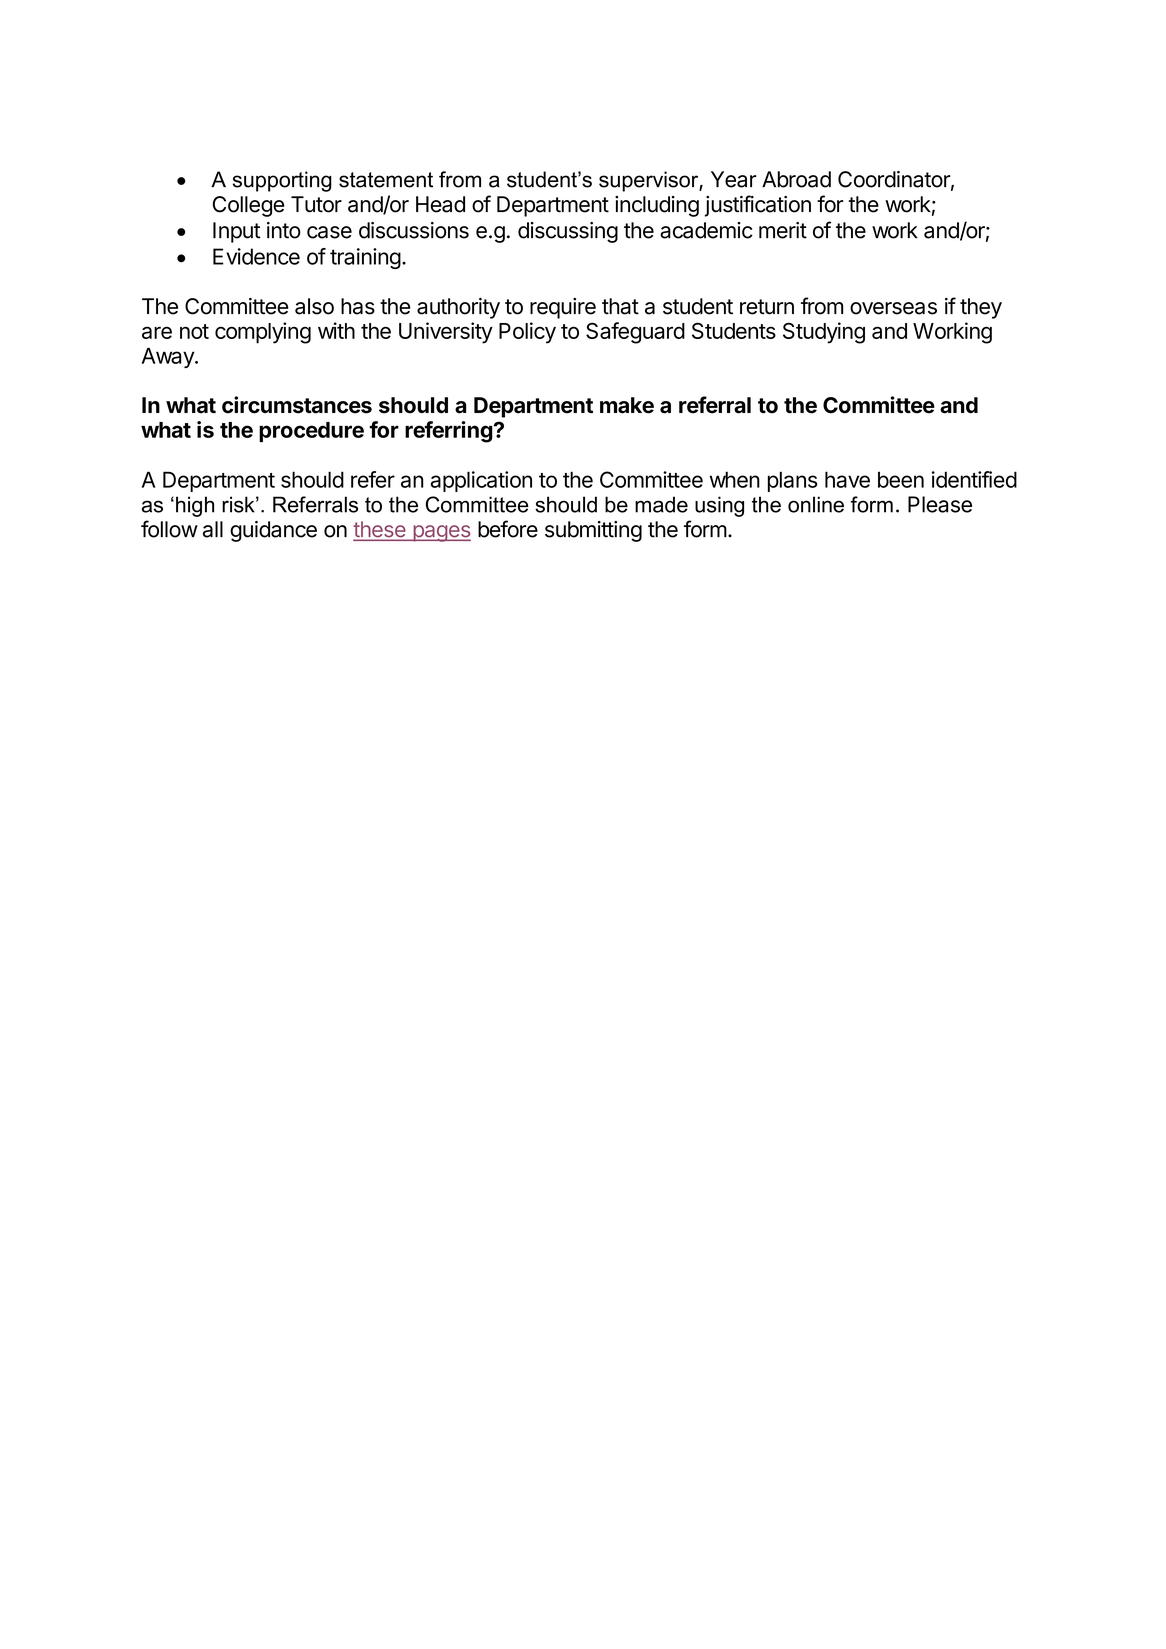  I want to click on overseas, so click(893, 308).
